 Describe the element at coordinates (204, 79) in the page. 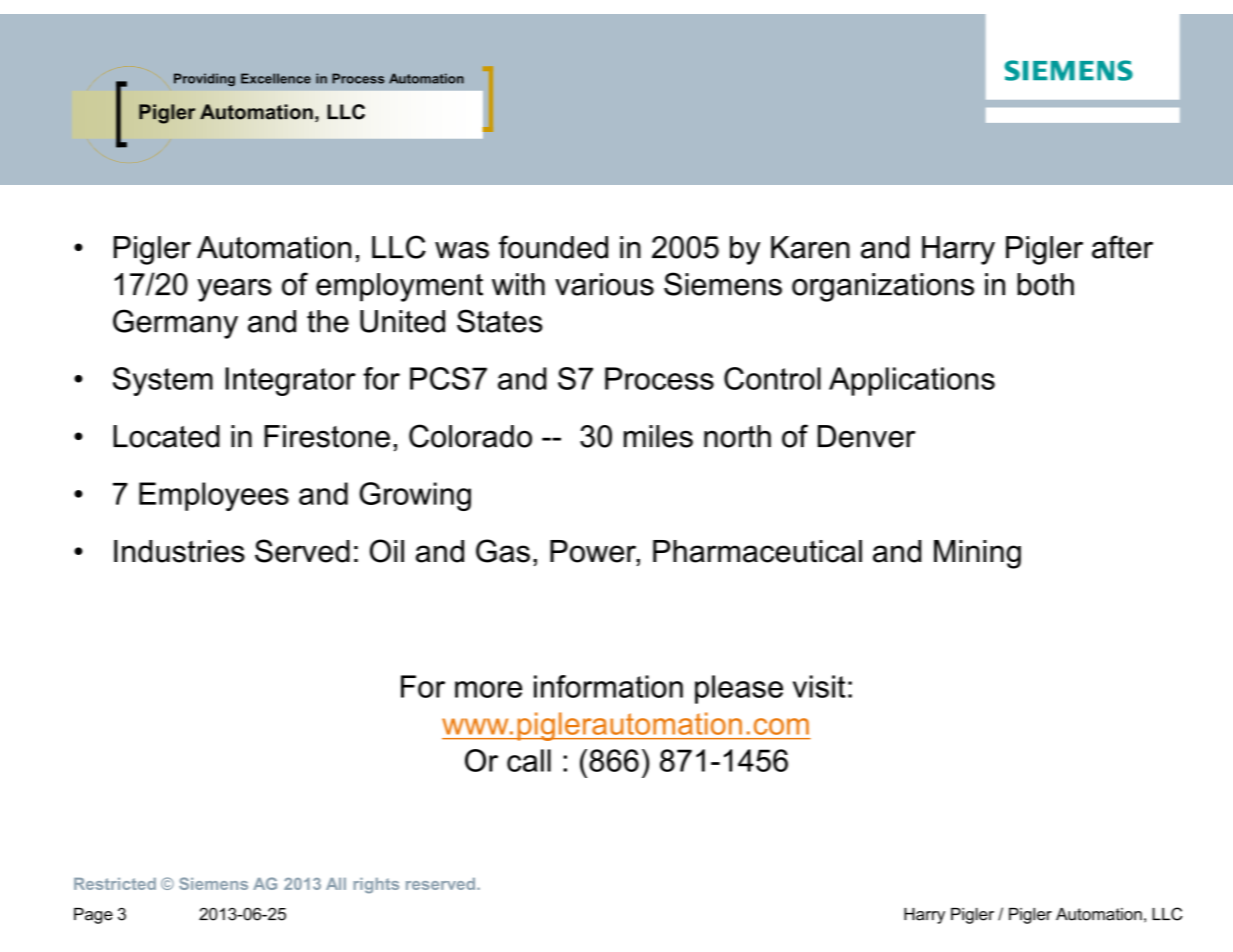

I see `Providing` at that location.
